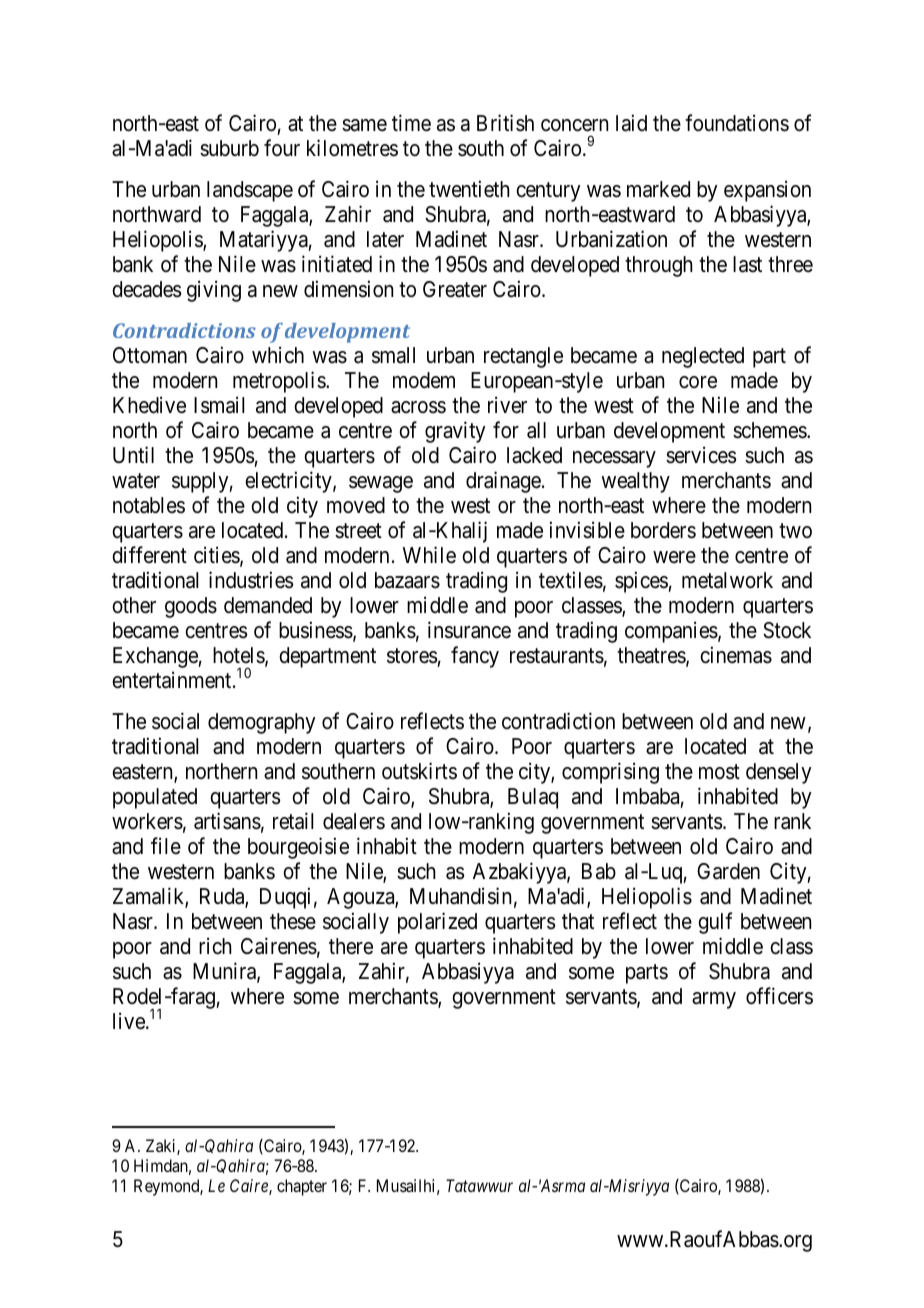  What do you see at coordinates (719, 772) in the document?
I see `most` at bounding box center [719, 772].
